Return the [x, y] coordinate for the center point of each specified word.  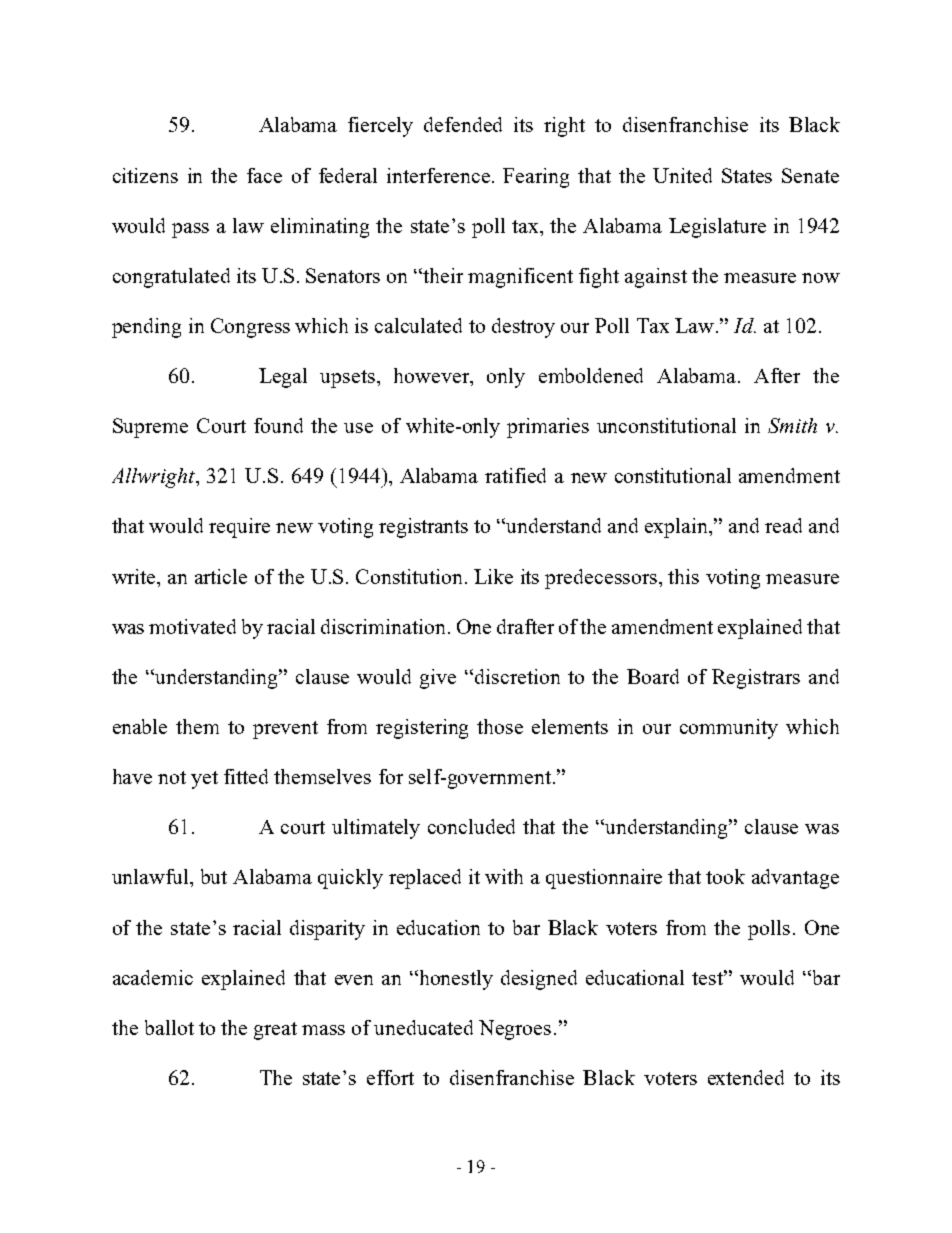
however [433, 377]
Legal [283, 378]
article [221, 576]
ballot [169, 1027]
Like [493, 576]
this [683, 576]
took [725, 876]
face [264, 175]
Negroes [515, 1030]
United [682, 175]
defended [463, 124]
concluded [471, 826]
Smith [792, 425]
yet [204, 780]
